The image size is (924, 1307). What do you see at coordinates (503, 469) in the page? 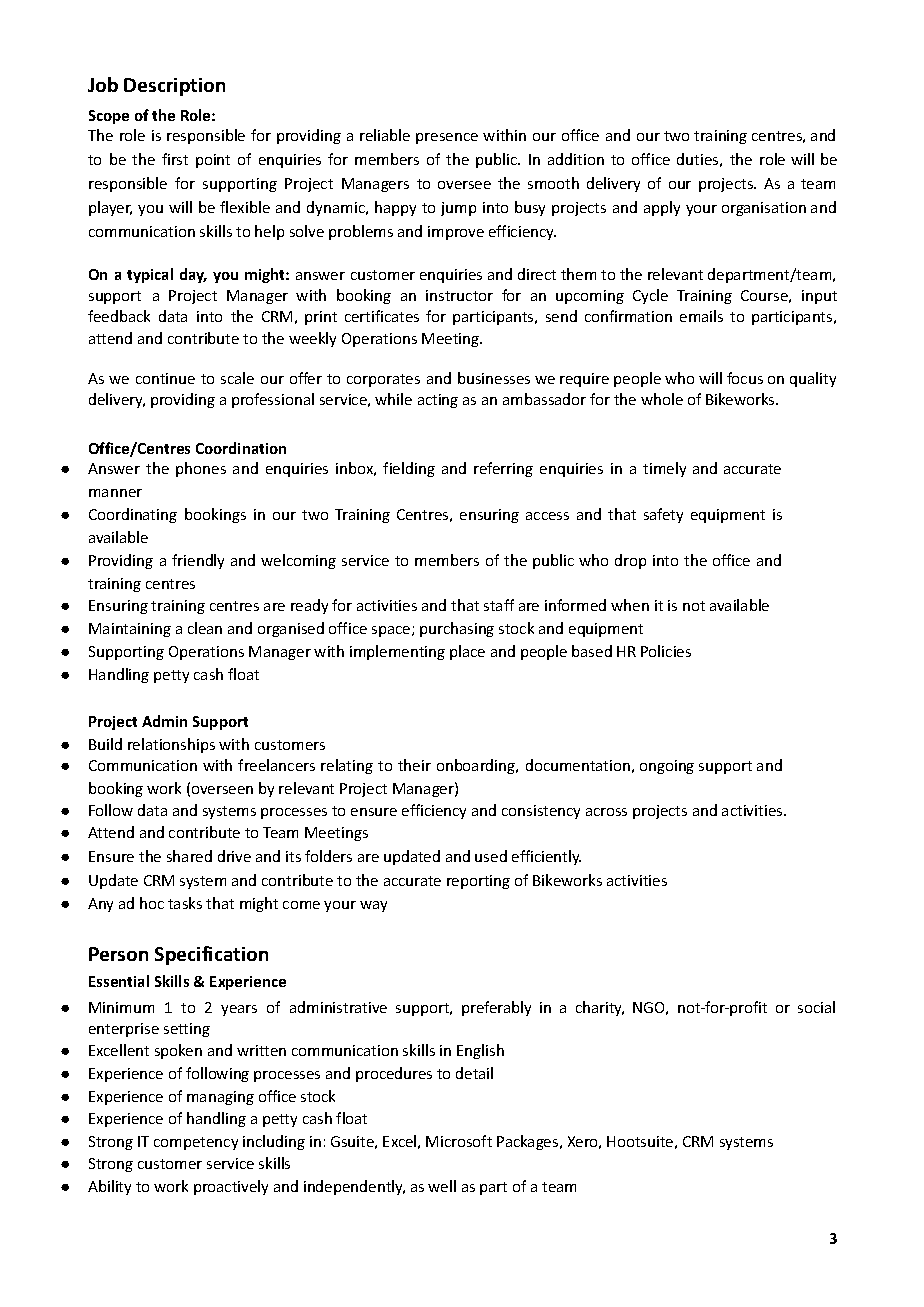
I see `referring` at bounding box center [503, 469].
